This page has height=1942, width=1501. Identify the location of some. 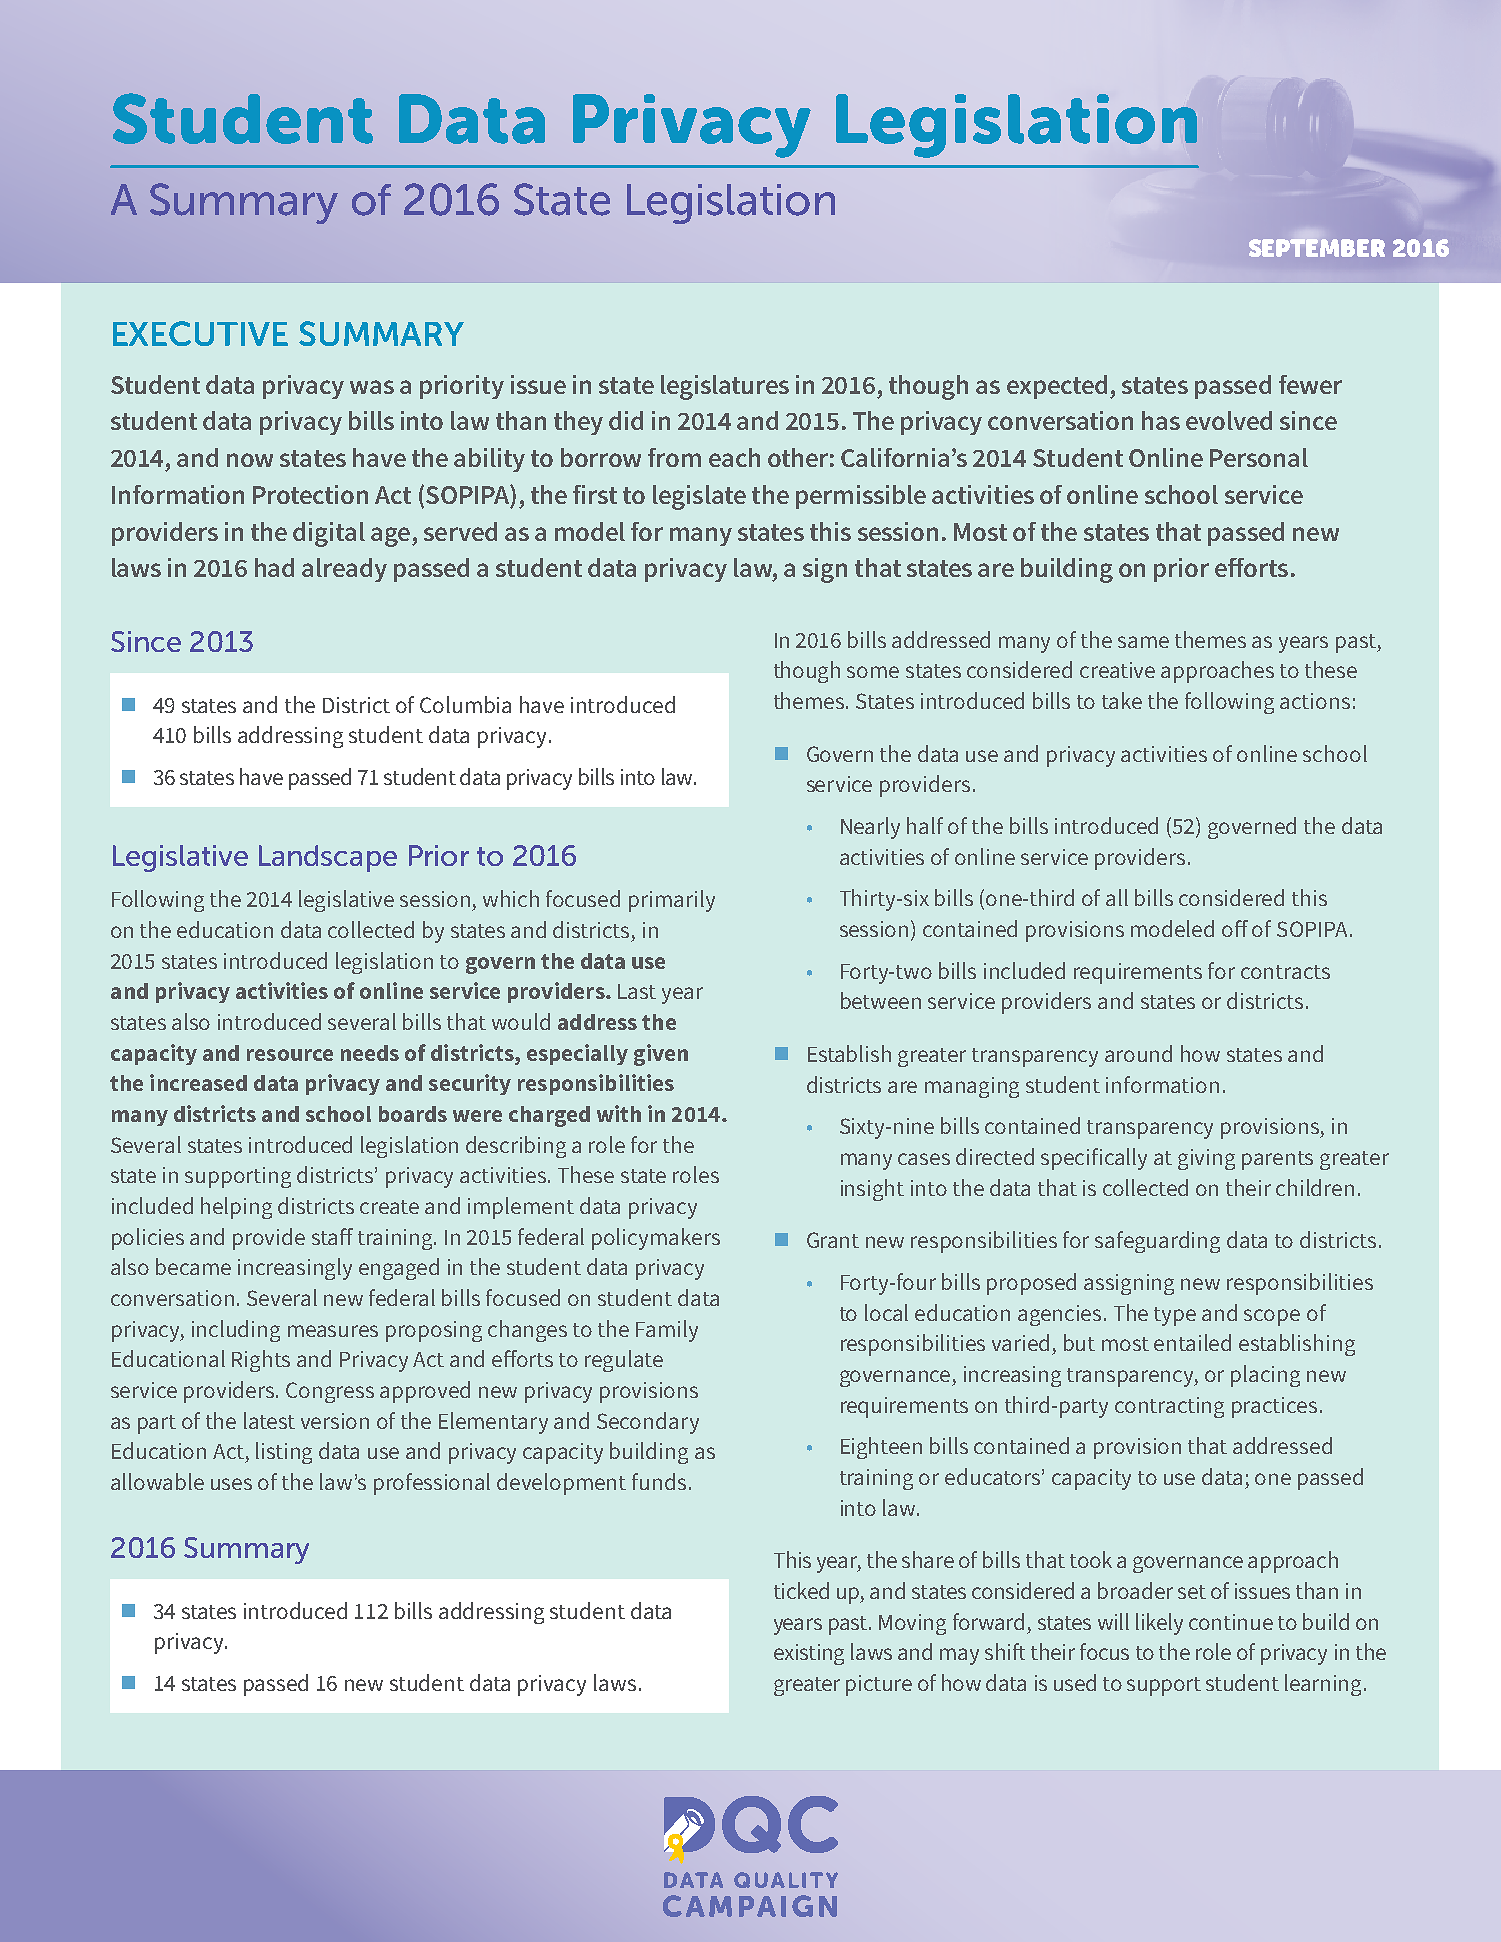
(873, 672).
